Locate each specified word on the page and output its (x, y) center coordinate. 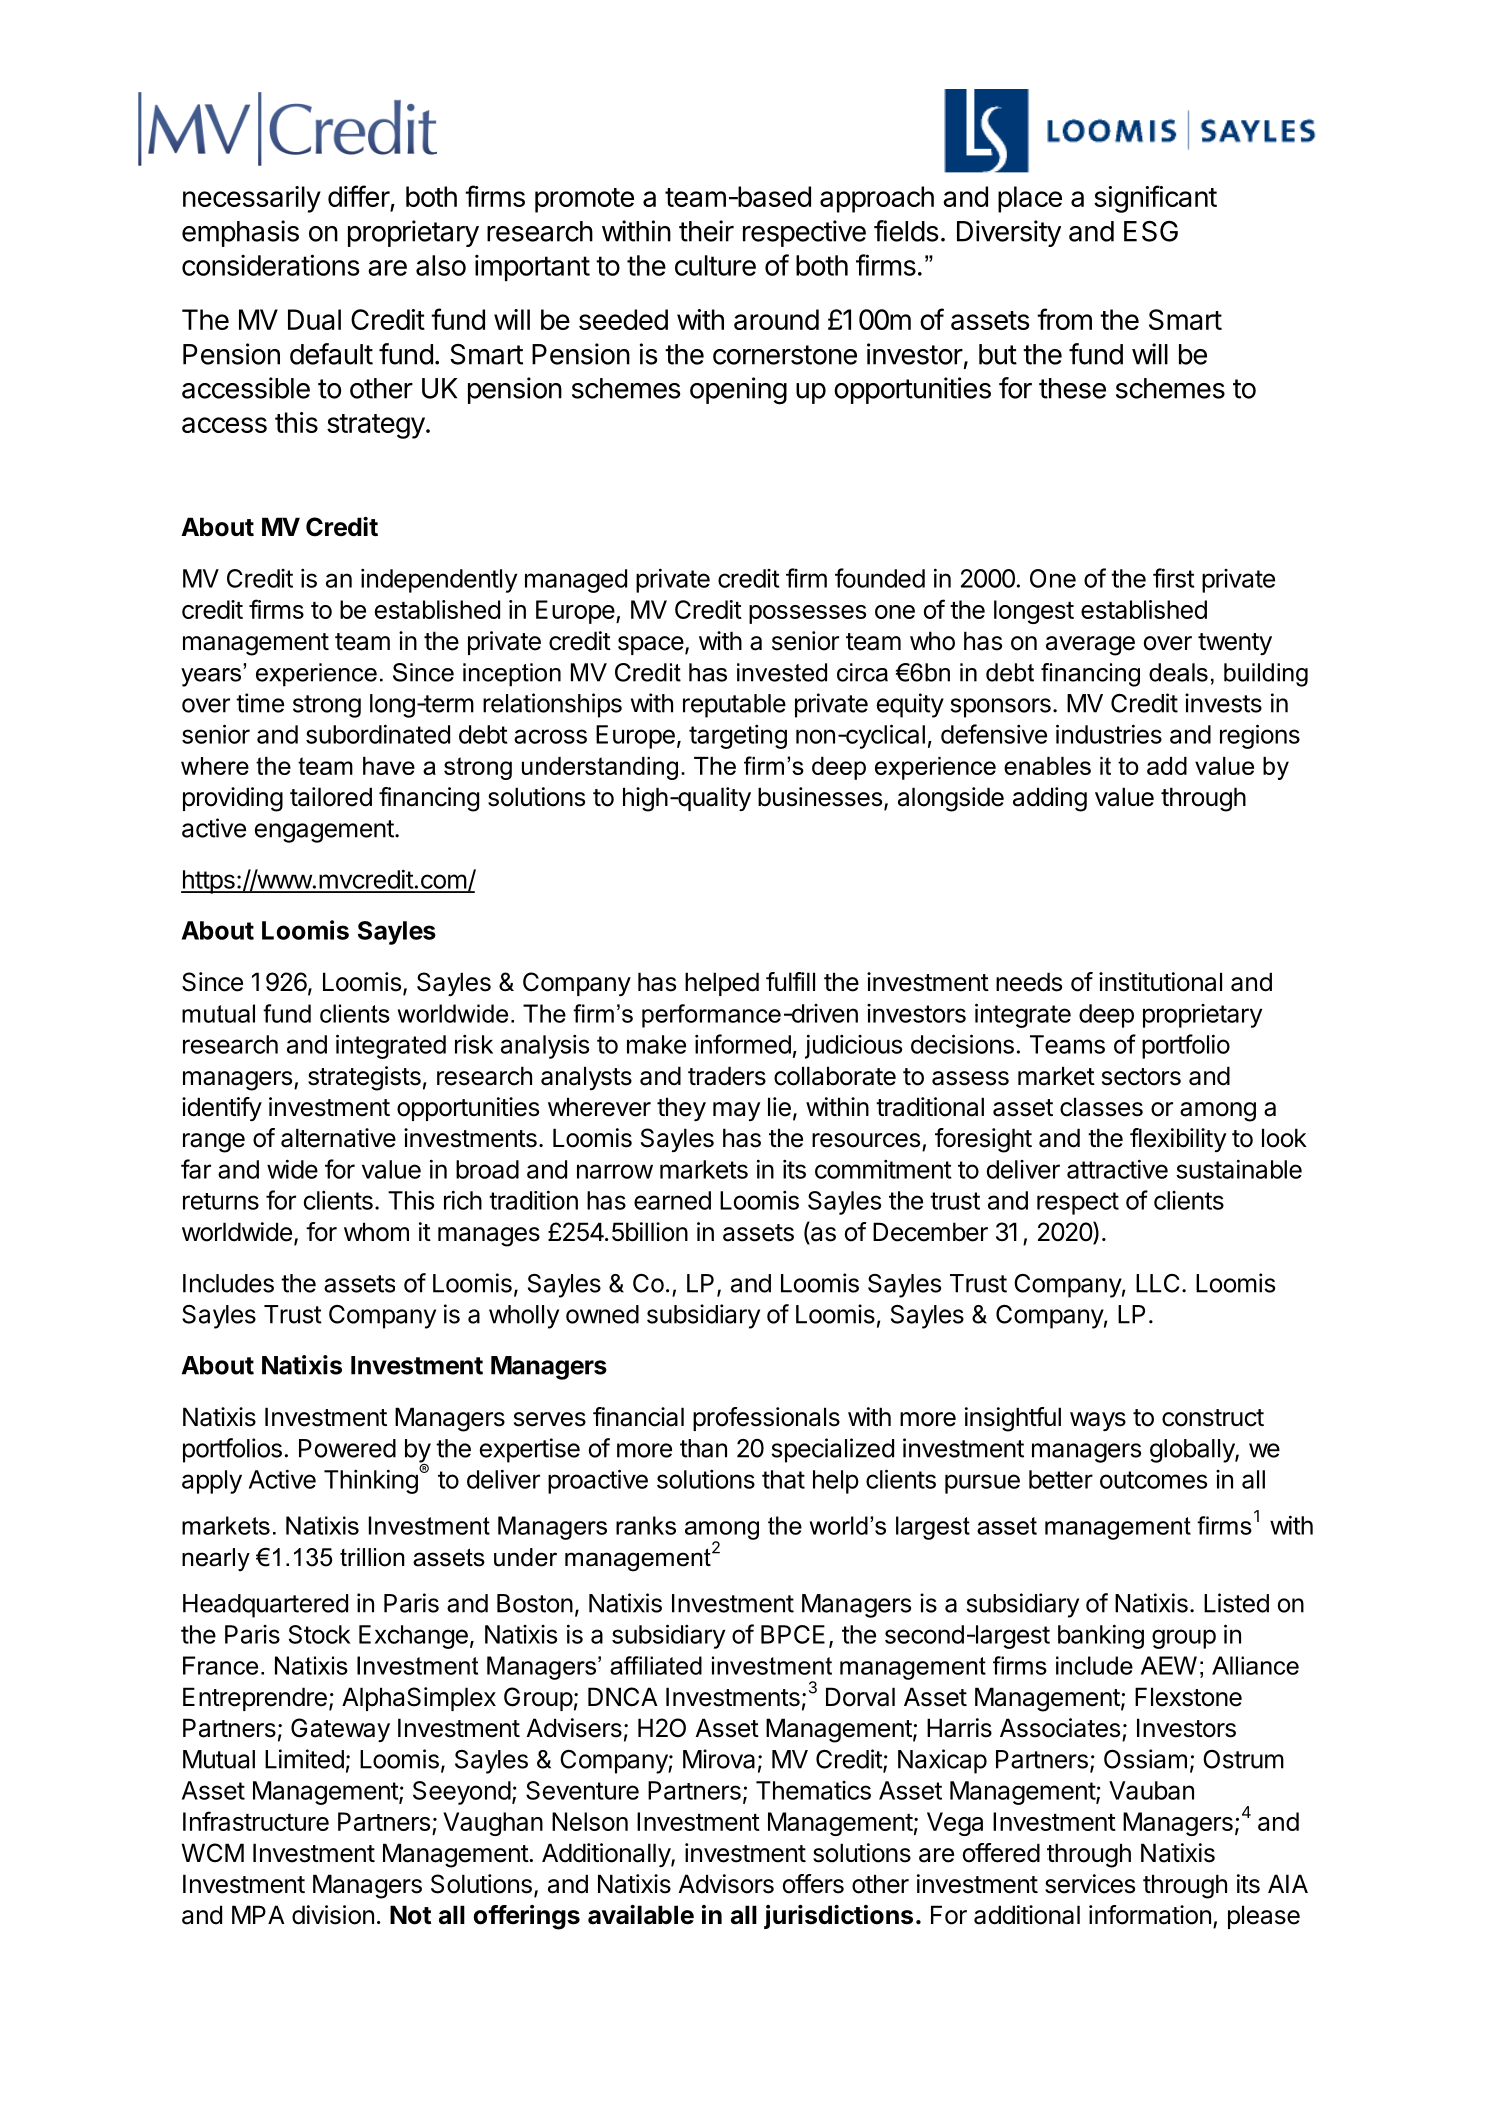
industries (1109, 734)
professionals (766, 1419)
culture (715, 265)
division (333, 1915)
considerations (270, 265)
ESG (1151, 231)
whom (376, 1232)
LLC (1158, 1283)
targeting (738, 736)
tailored (331, 797)
